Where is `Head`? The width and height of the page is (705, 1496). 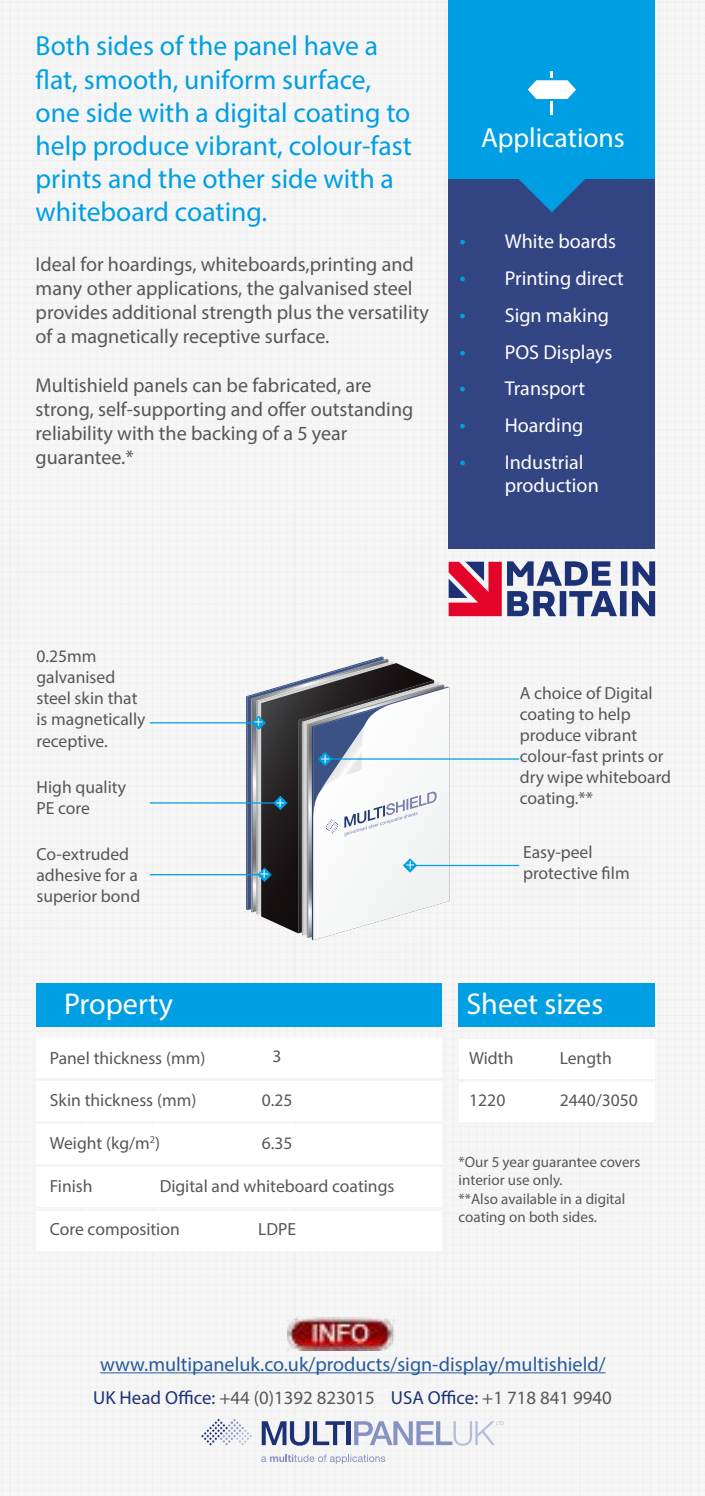
Head is located at coordinates (140, 1397).
